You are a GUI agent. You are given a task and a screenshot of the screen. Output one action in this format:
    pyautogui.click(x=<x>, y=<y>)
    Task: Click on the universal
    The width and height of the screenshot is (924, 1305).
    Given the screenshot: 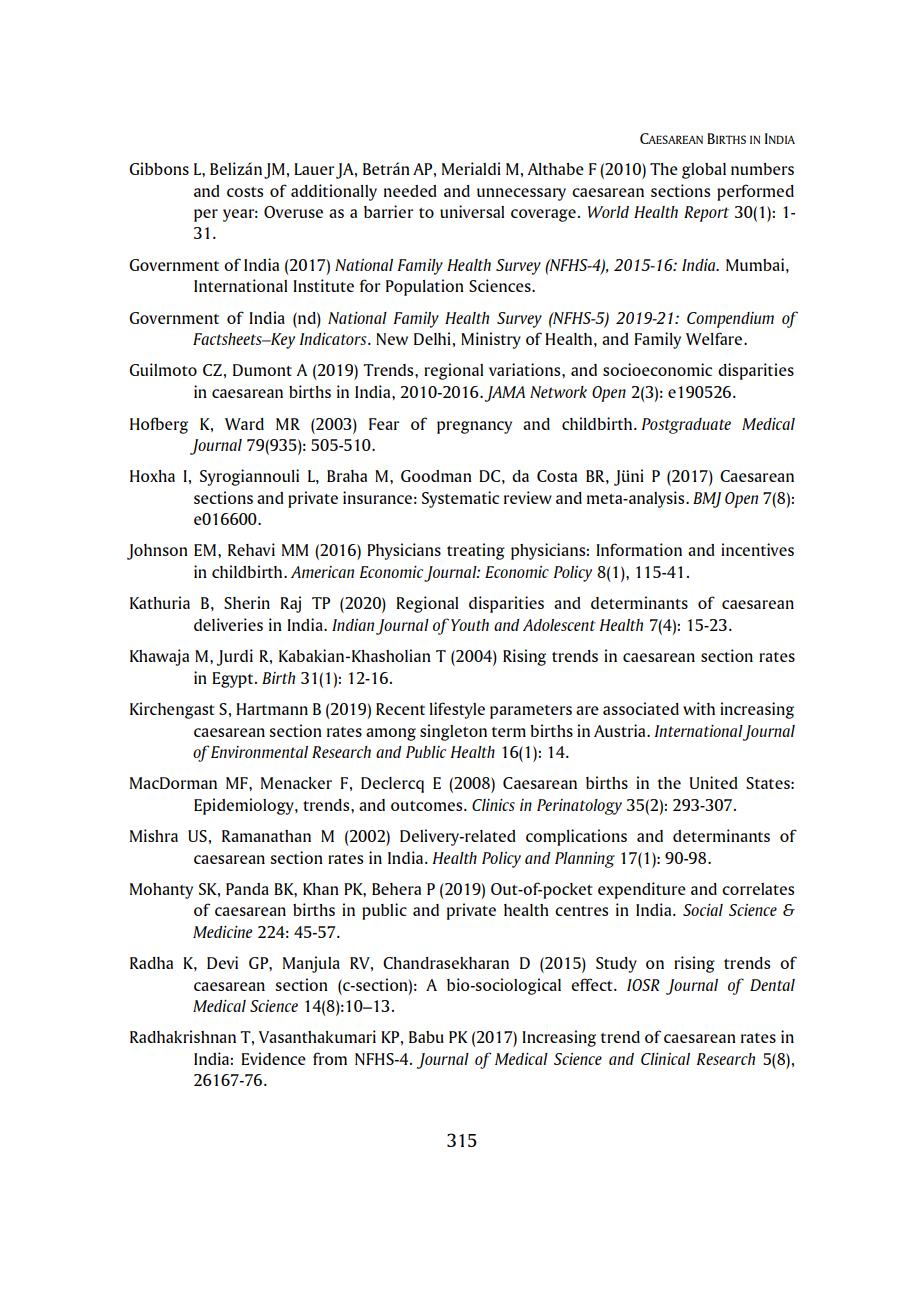 What is the action you would take?
    pyautogui.click(x=472, y=211)
